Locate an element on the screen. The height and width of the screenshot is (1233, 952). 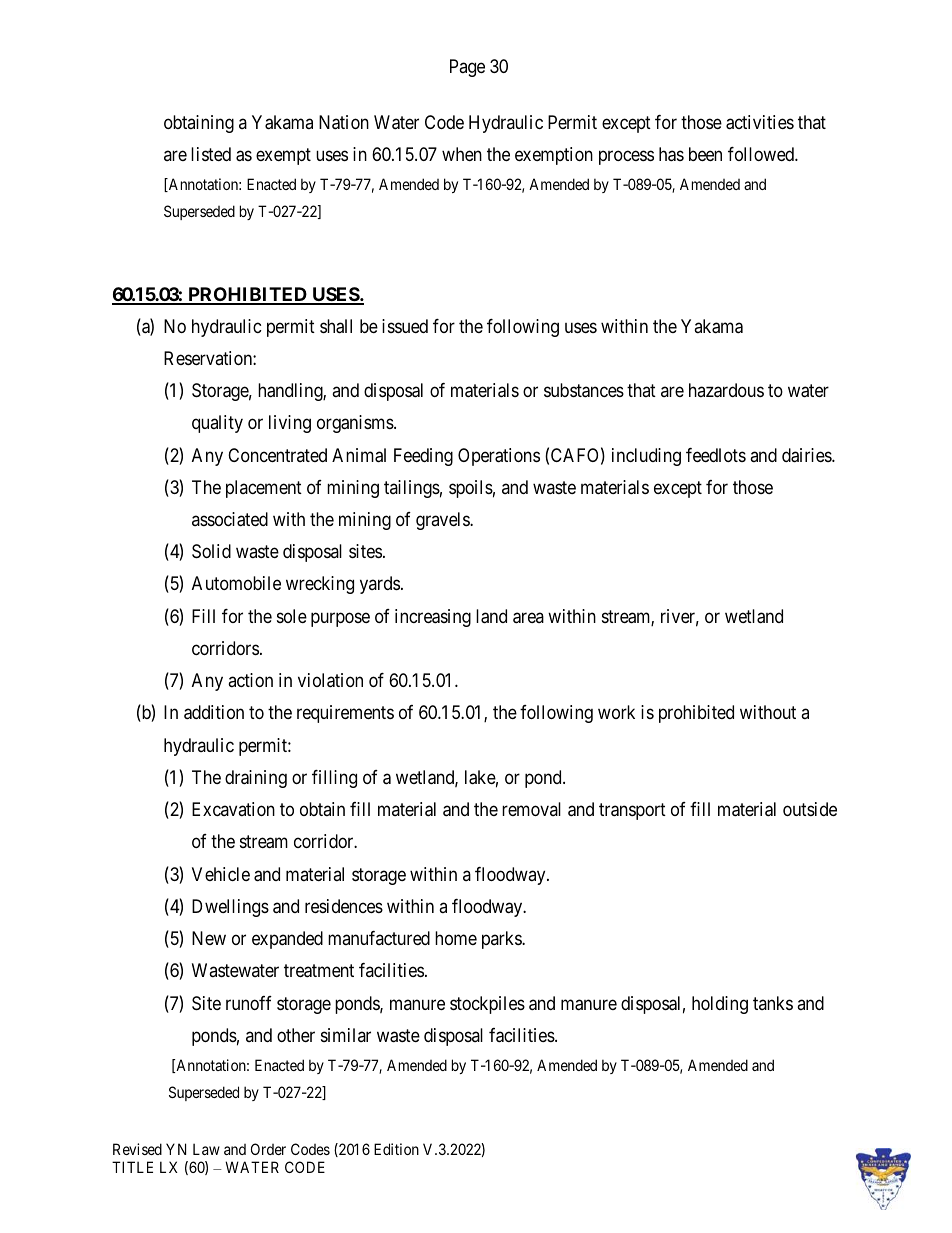
work is located at coordinates (616, 712).
